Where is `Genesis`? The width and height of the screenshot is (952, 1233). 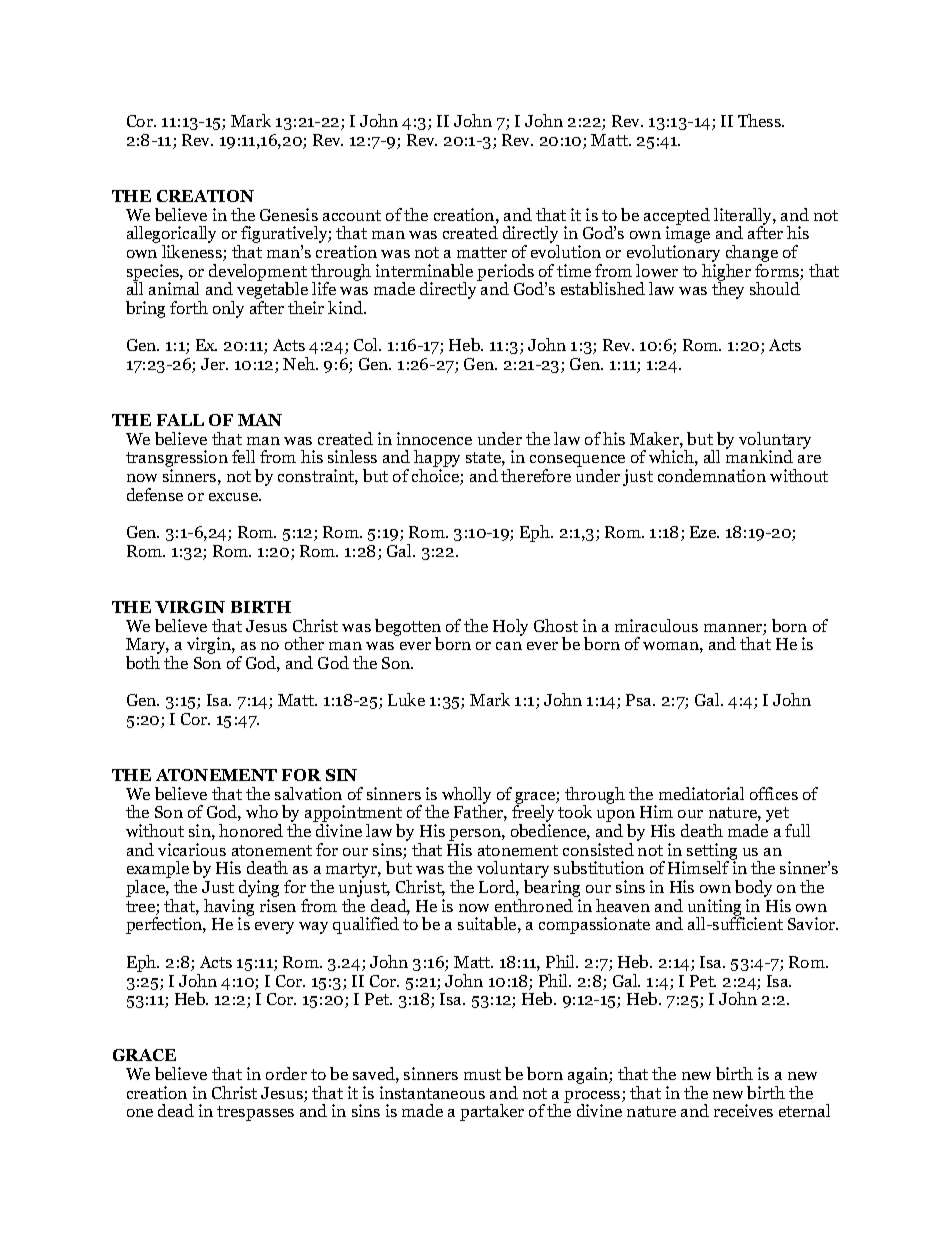 Genesis is located at coordinates (289, 214).
